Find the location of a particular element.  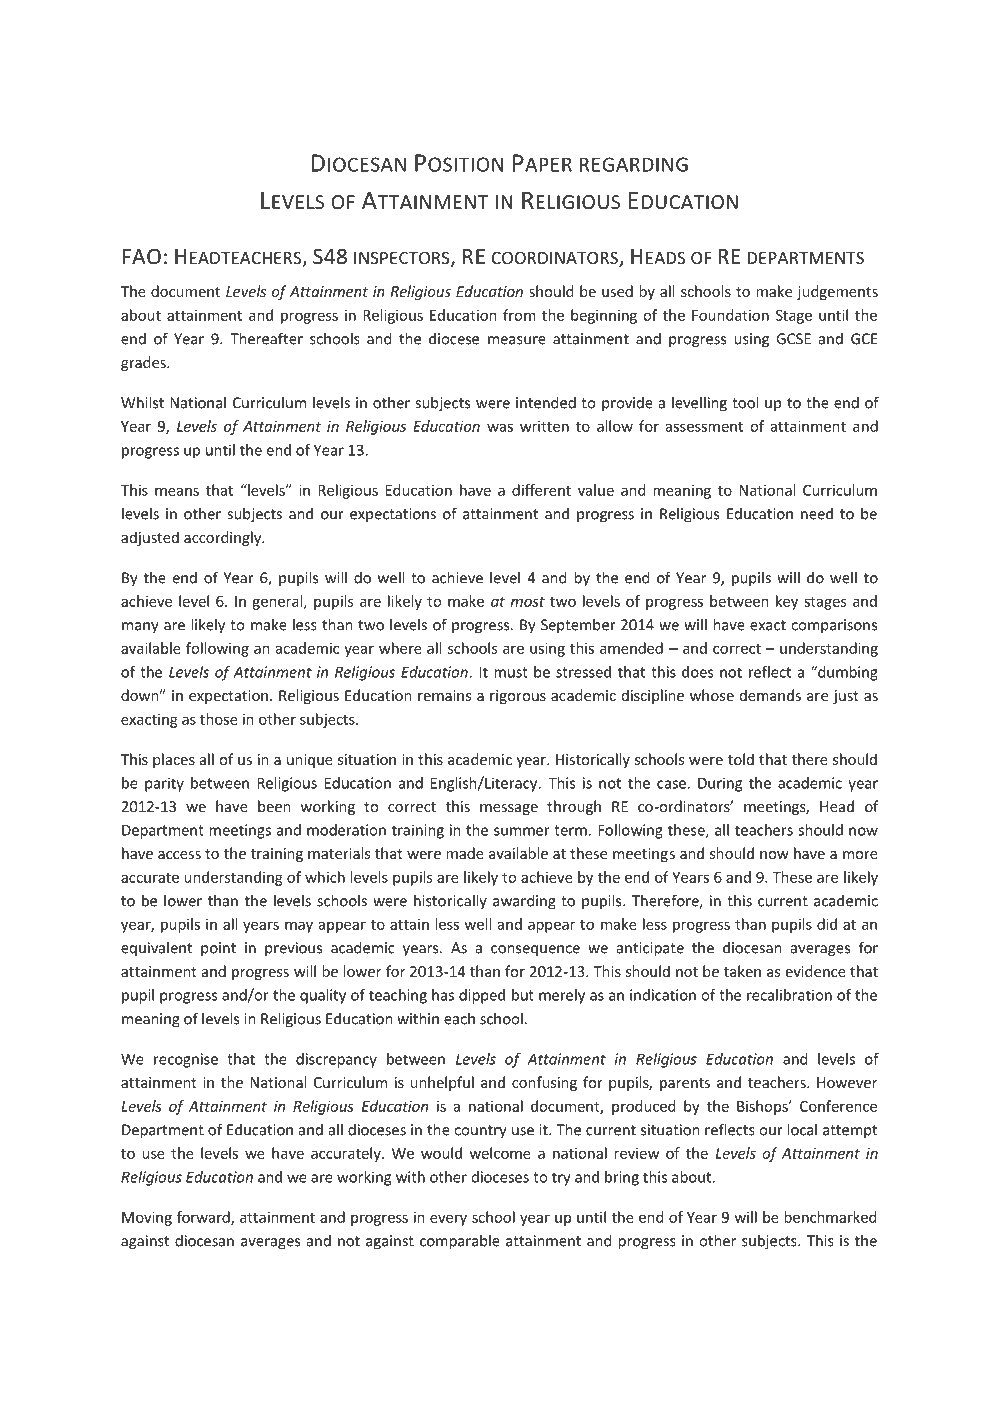

message is located at coordinates (509, 809).
